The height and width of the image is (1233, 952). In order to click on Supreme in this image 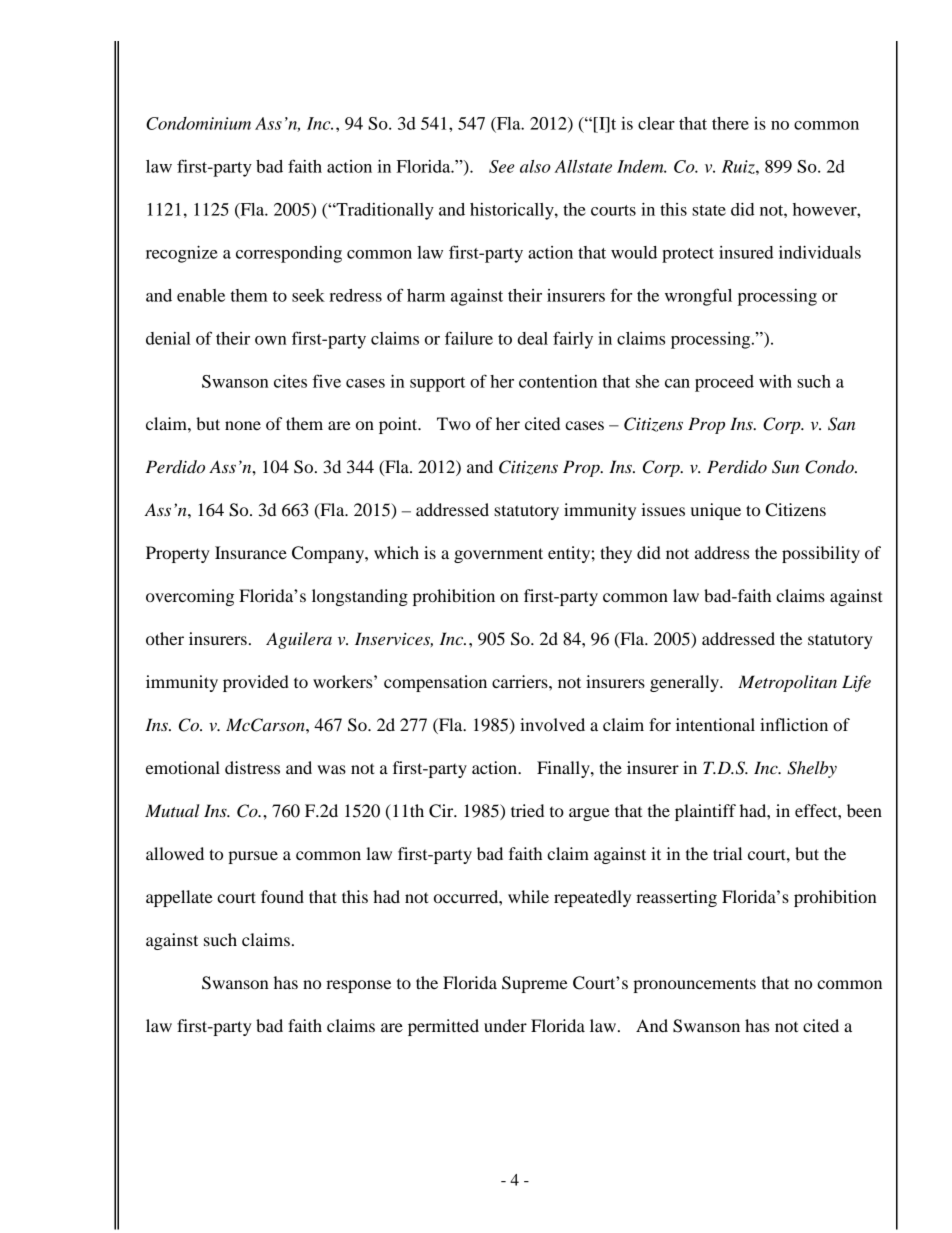, I will do `click(535, 984)`.
